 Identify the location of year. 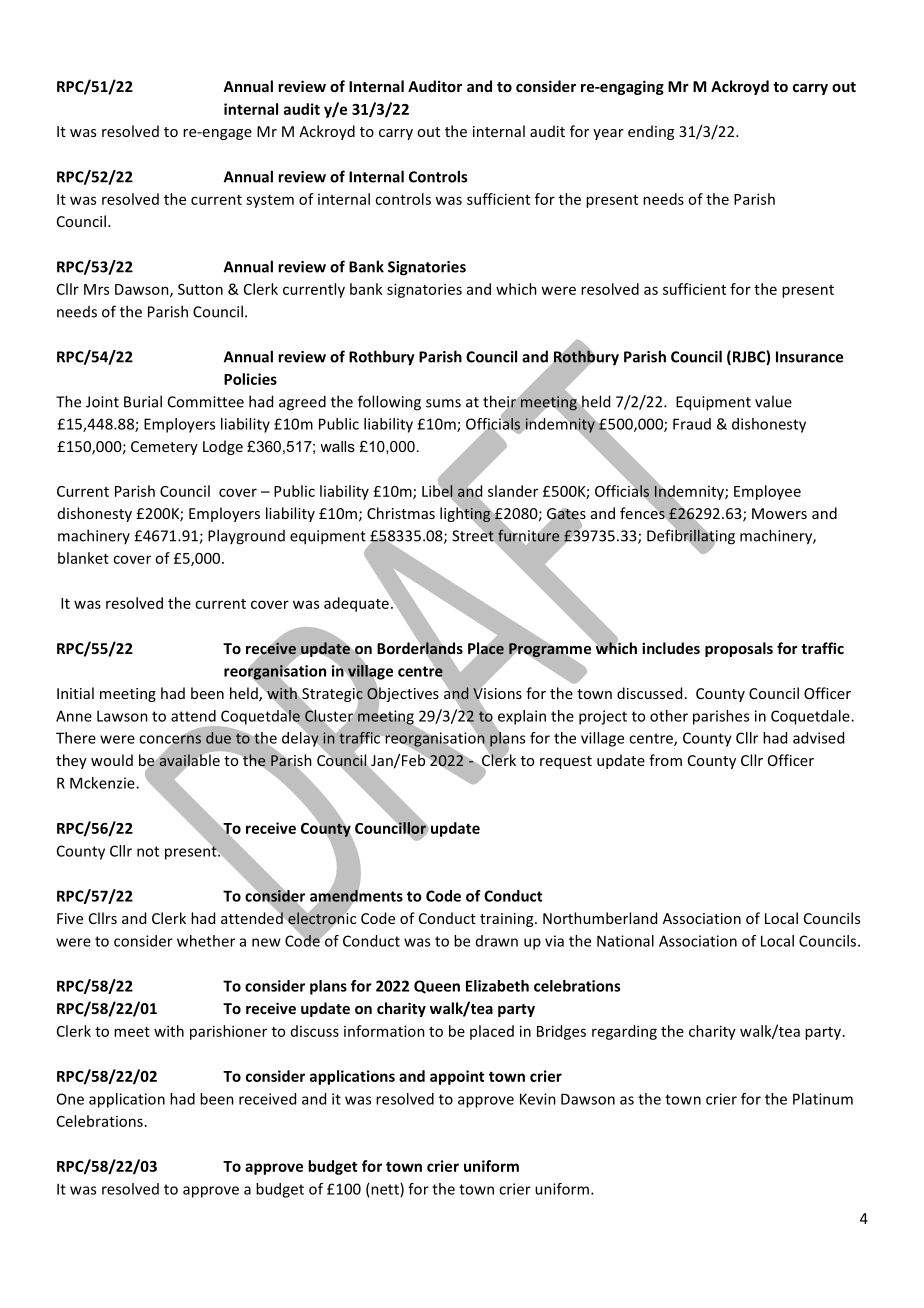
(608, 134).
